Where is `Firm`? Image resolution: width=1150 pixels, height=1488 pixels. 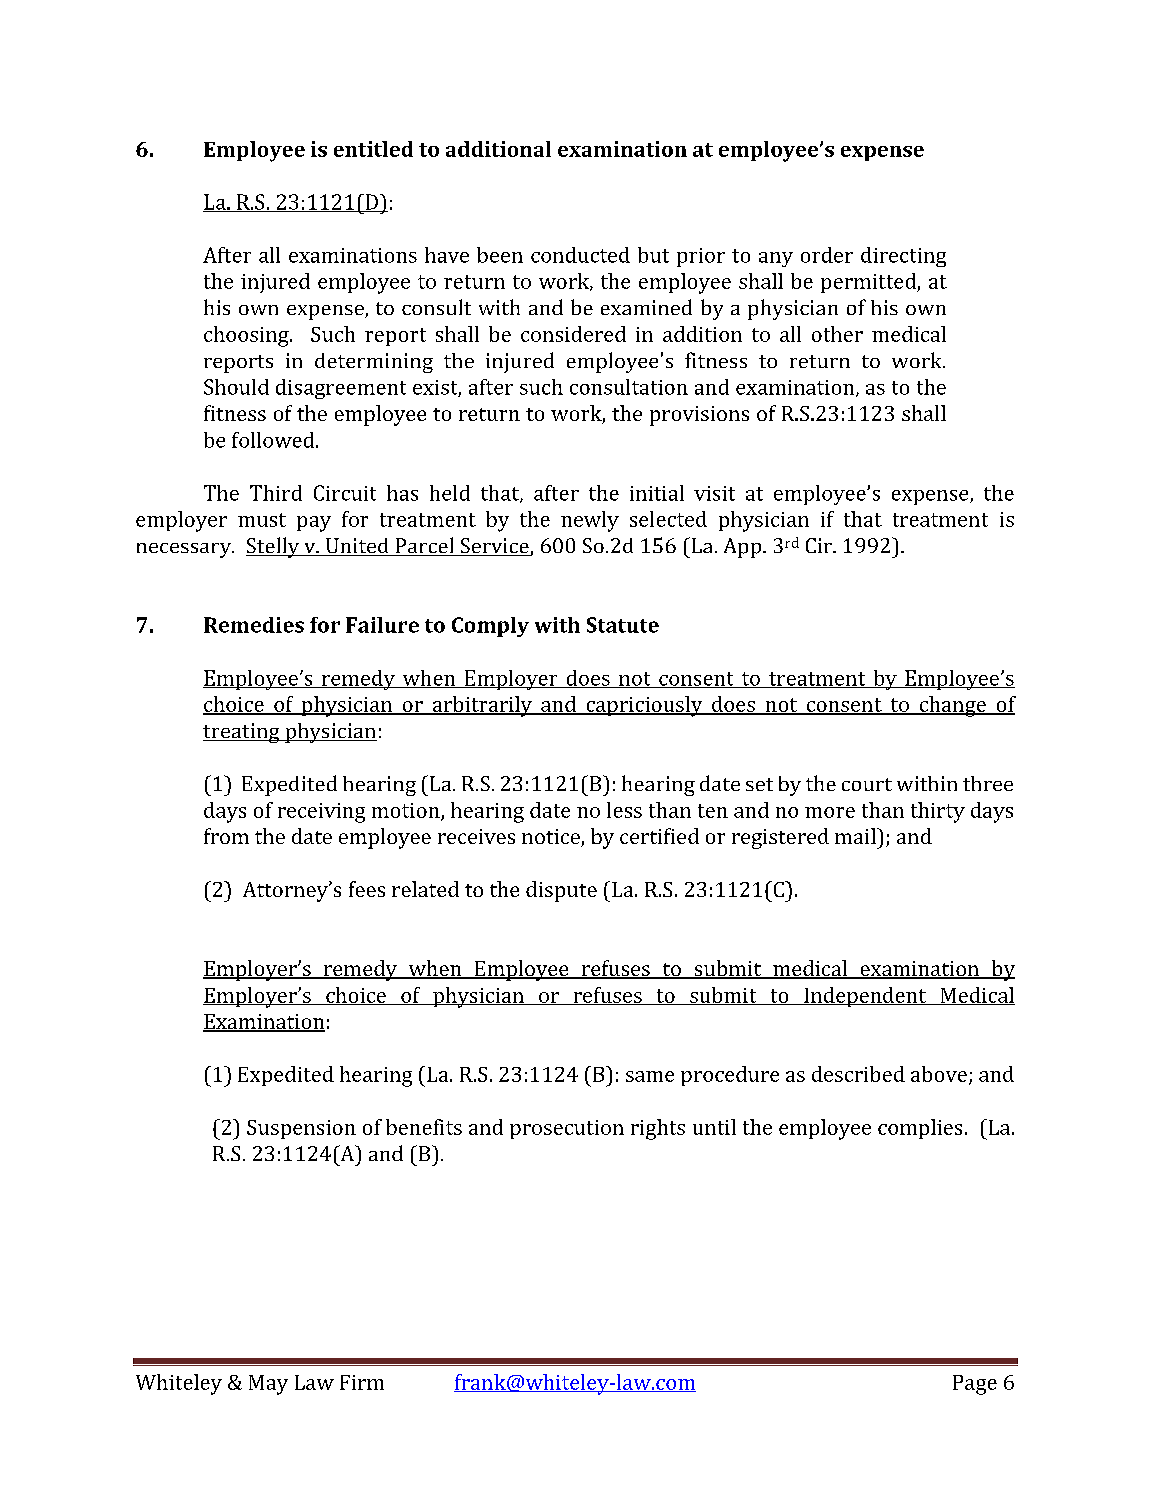
Firm is located at coordinates (362, 1382).
